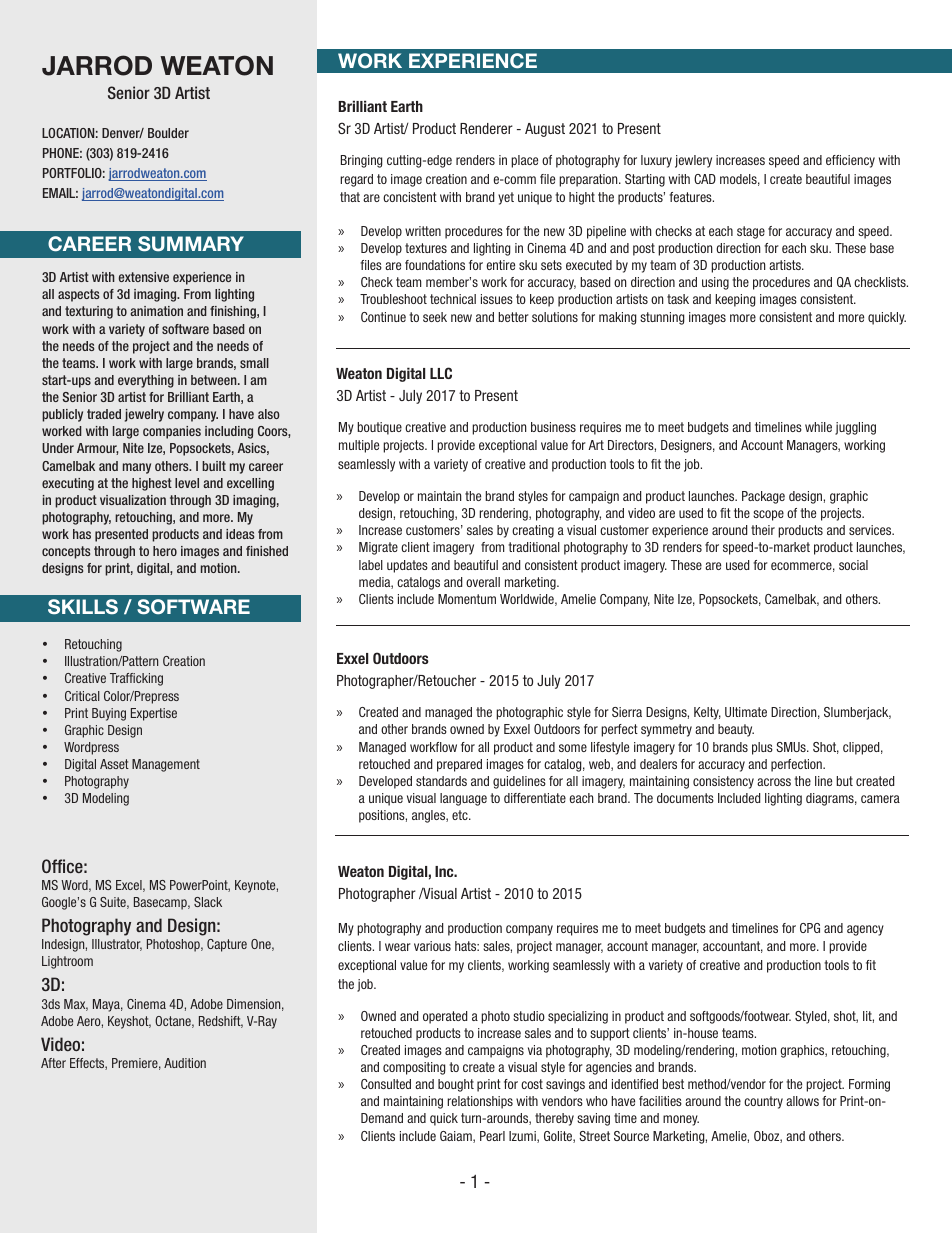 This page has width=952, height=1233. What do you see at coordinates (533, 531) in the page?
I see `creating` at bounding box center [533, 531].
